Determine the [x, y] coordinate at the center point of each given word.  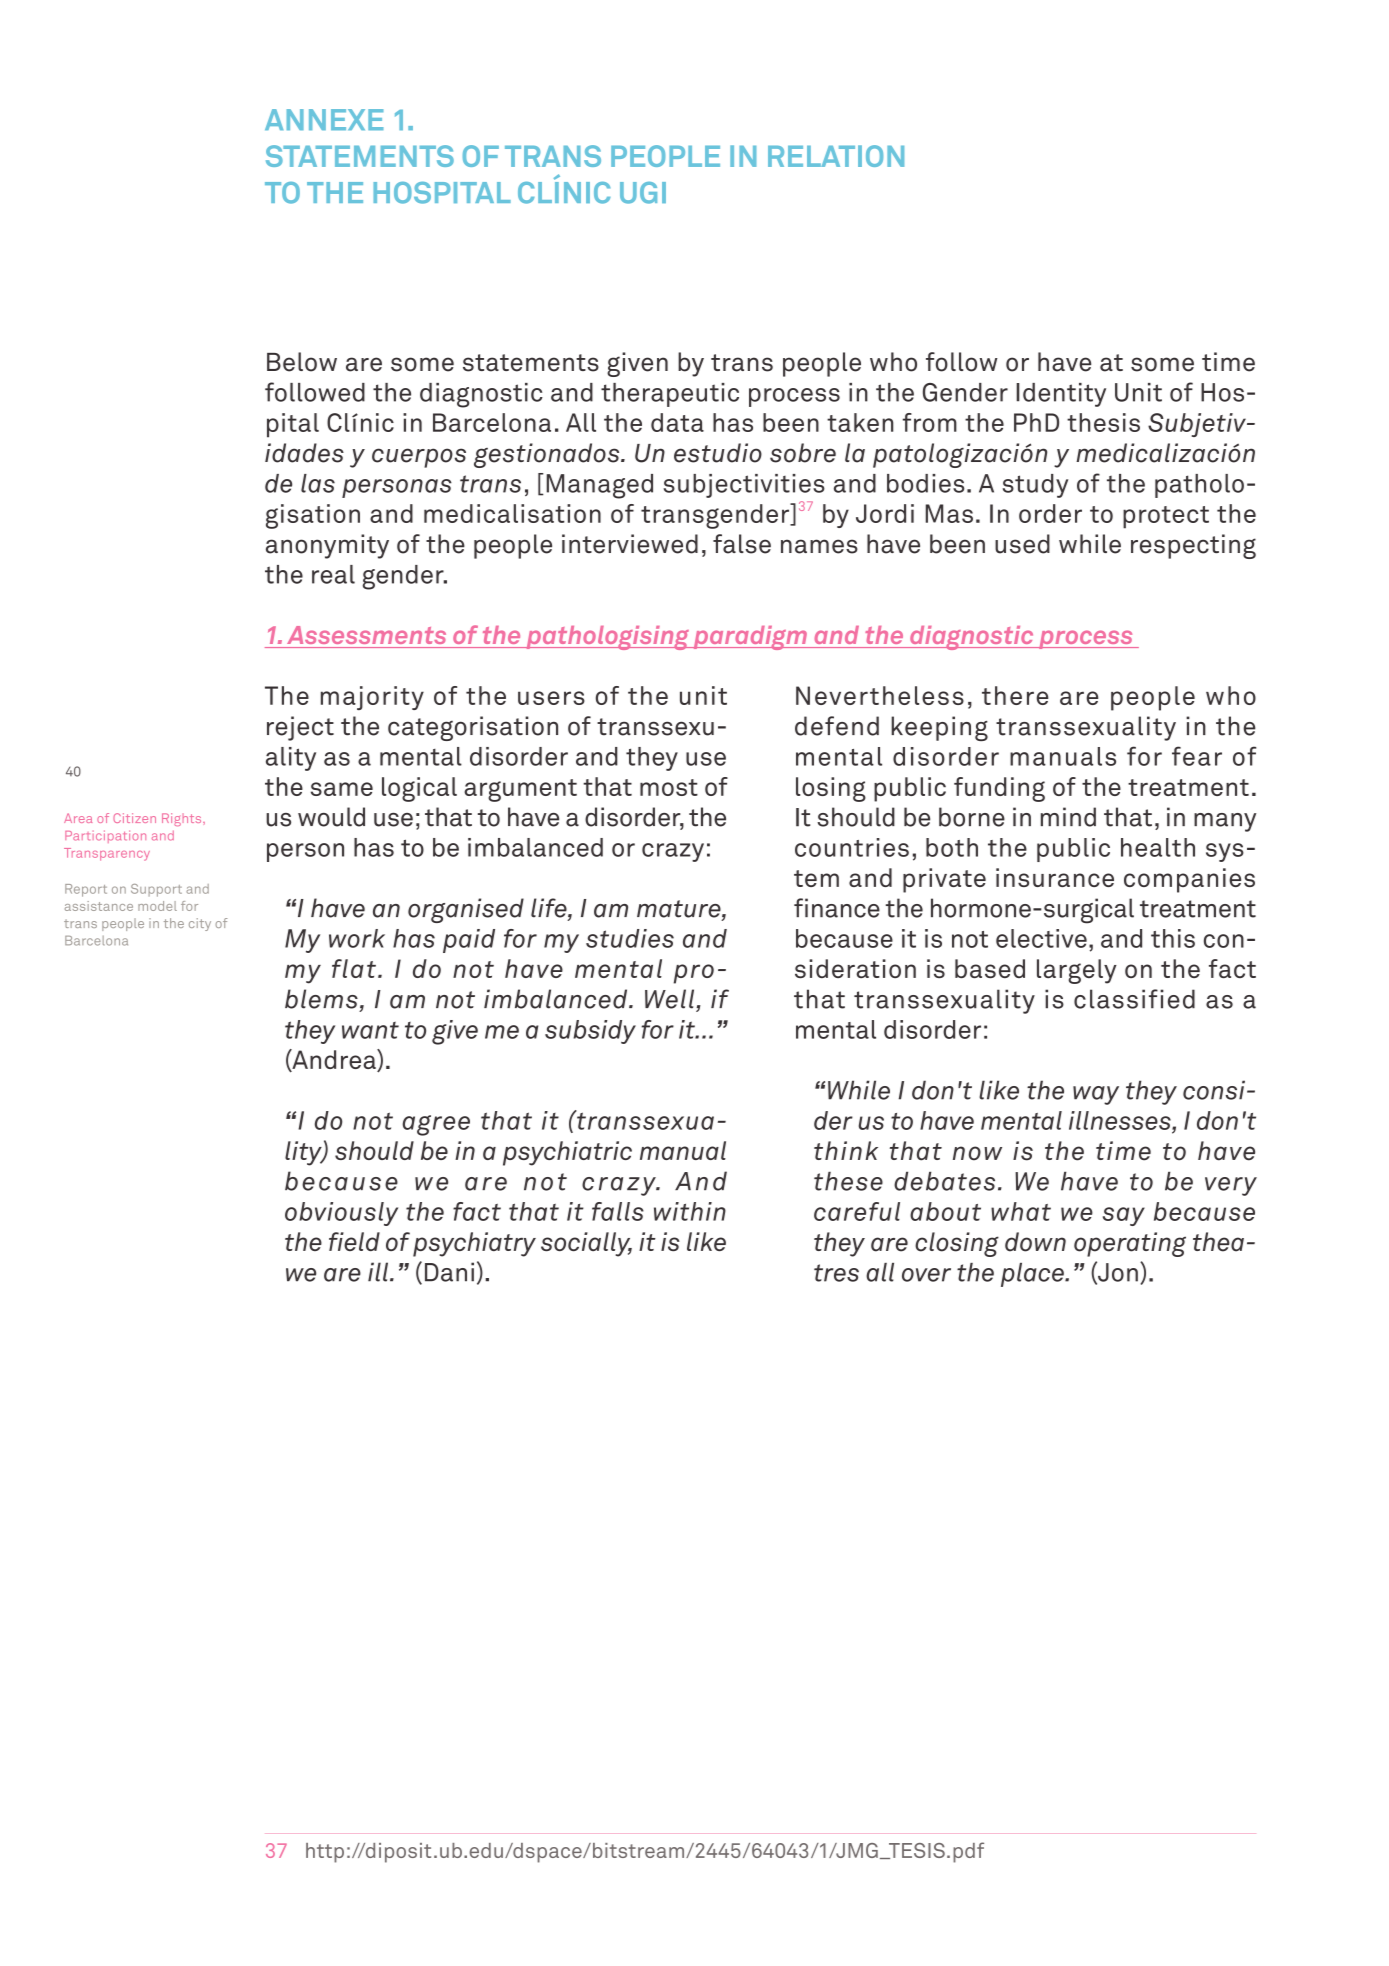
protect [1166, 517]
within [690, 1211]
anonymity [327, 546]
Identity [1061, 395]
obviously [341, 1214]
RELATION [836, 156]
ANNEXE [324, 119]
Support [156, 890]
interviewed [630, 544]
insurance [1055, 877]
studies [630, 938]
